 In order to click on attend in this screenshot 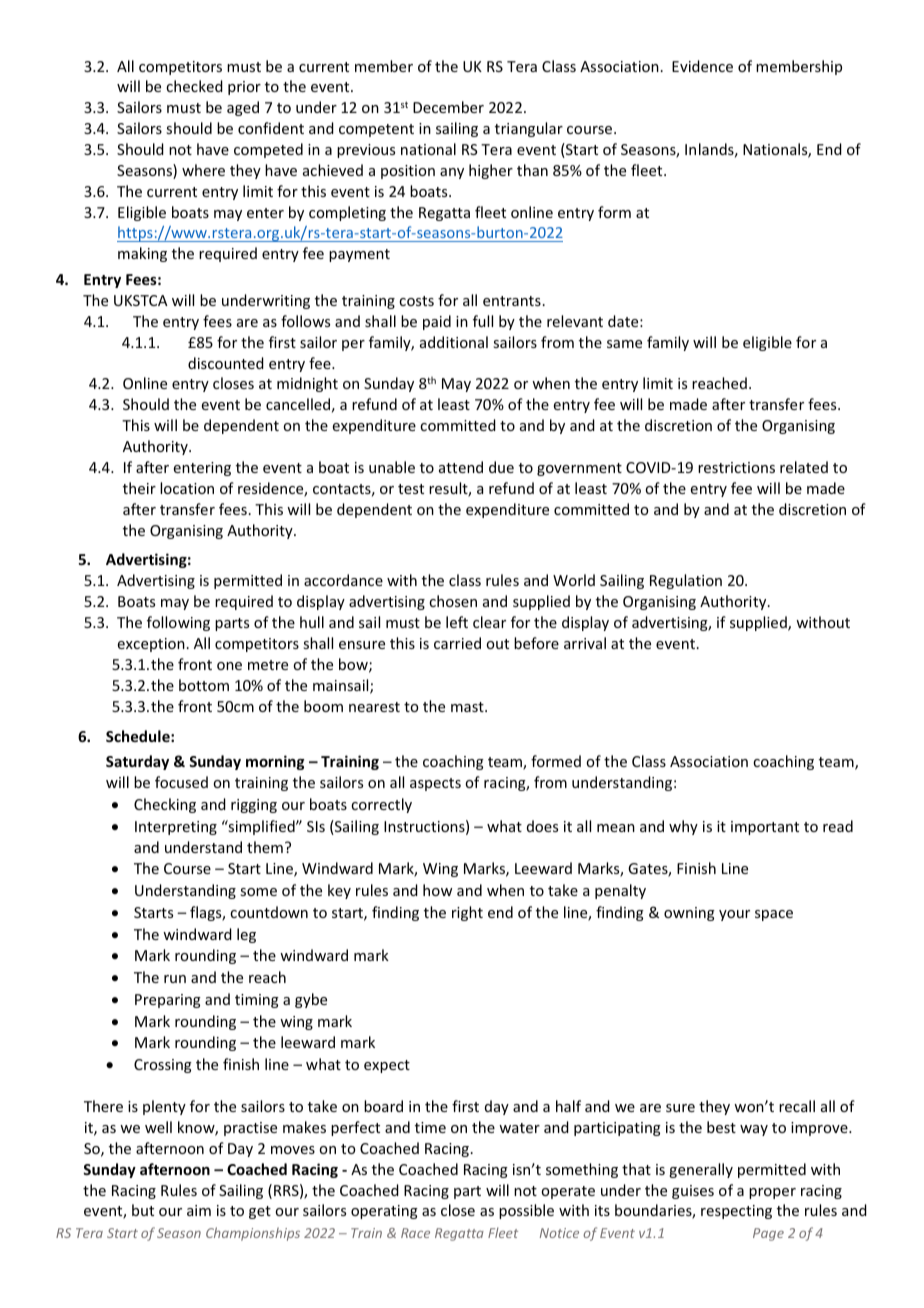, I will do `click(461, 467)`.
